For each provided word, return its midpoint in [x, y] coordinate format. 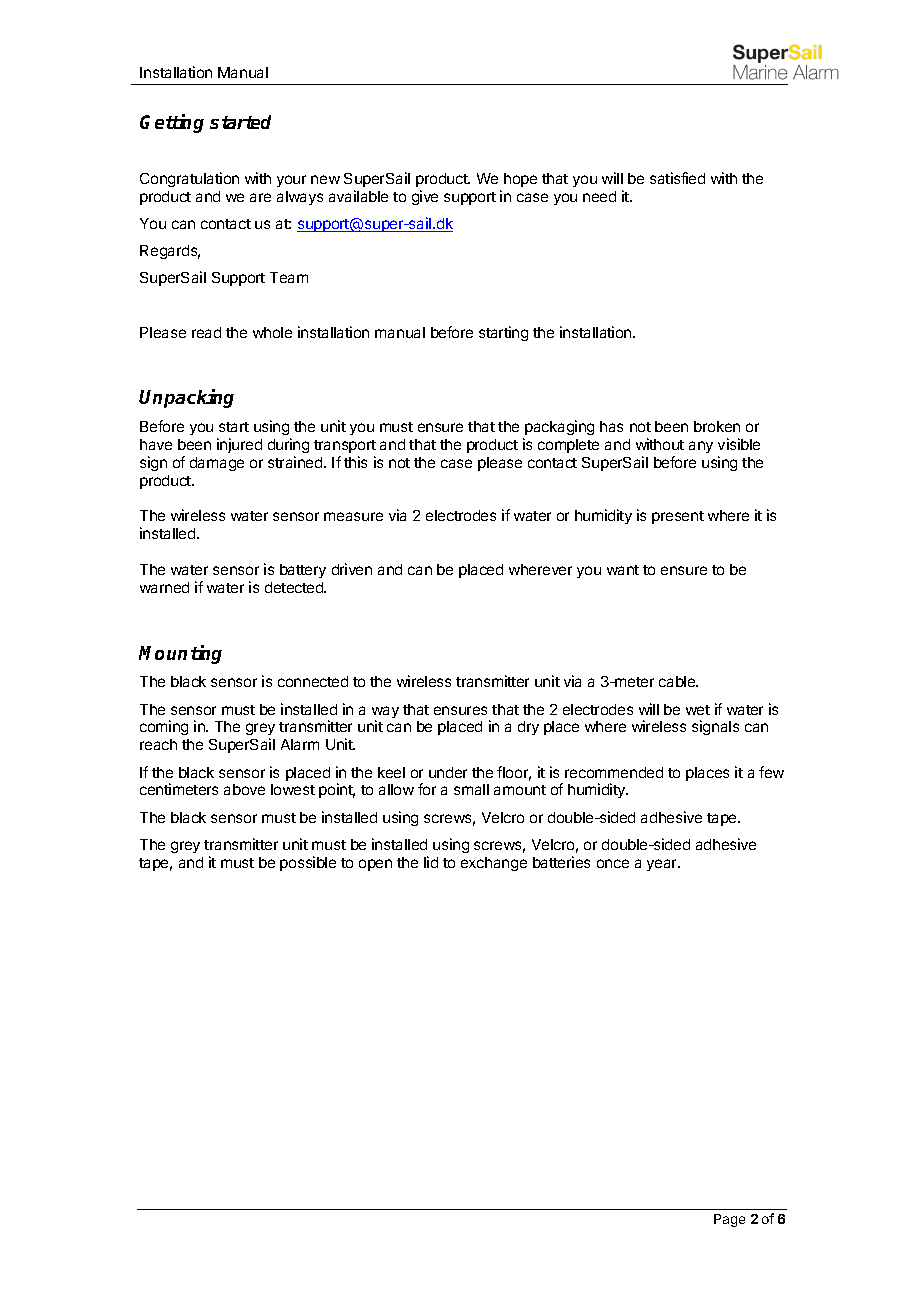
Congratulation [189, 179]
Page [729, 1220]
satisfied [677, 178]
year [663, 865]
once [613, 863]
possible [308, 863]
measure [353, 516]
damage [217, 464]
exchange [494, 864]
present [678, 517]
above [244, 789]
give [425, 197]
